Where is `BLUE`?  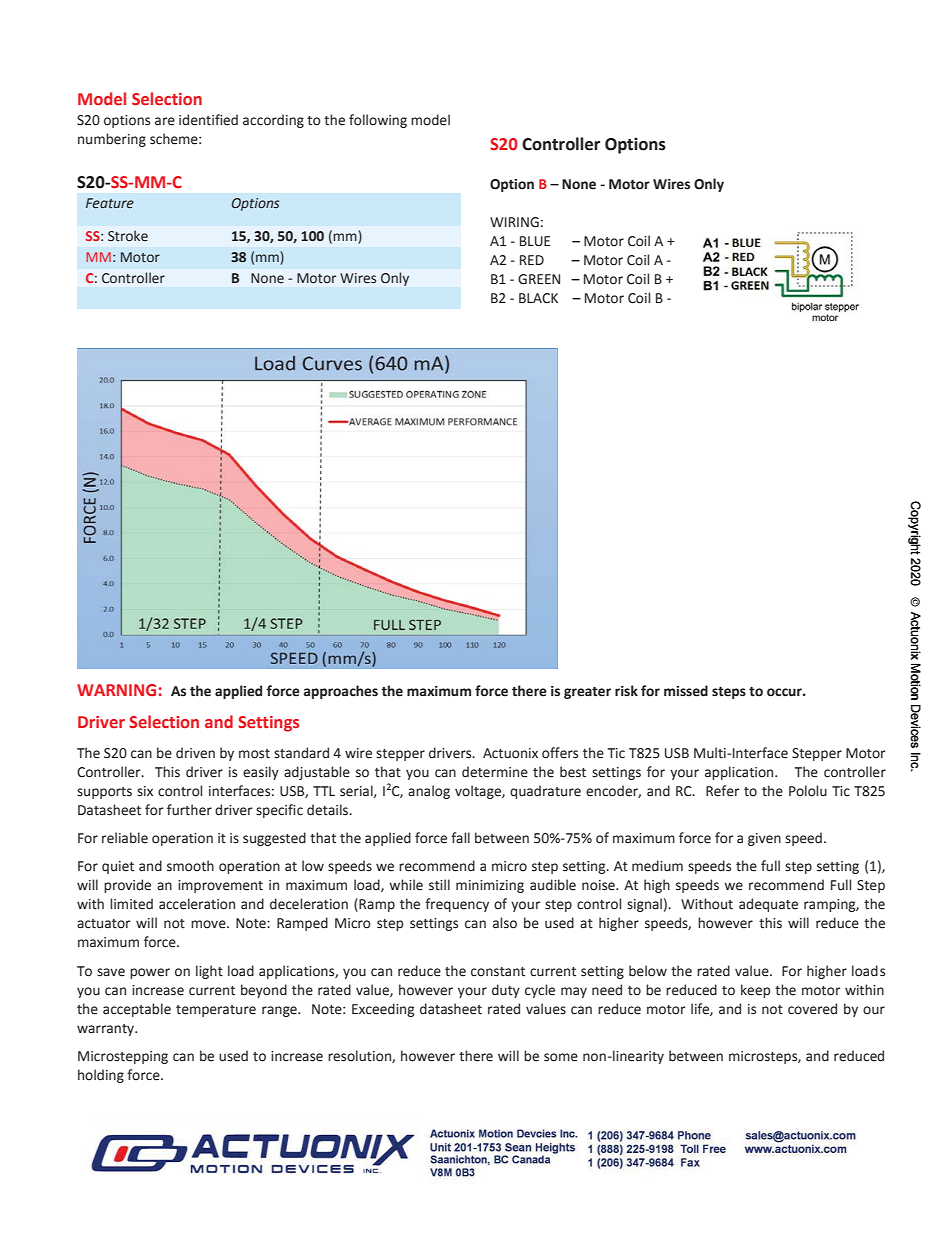 BLUE is located at coordinates (535, 241).
